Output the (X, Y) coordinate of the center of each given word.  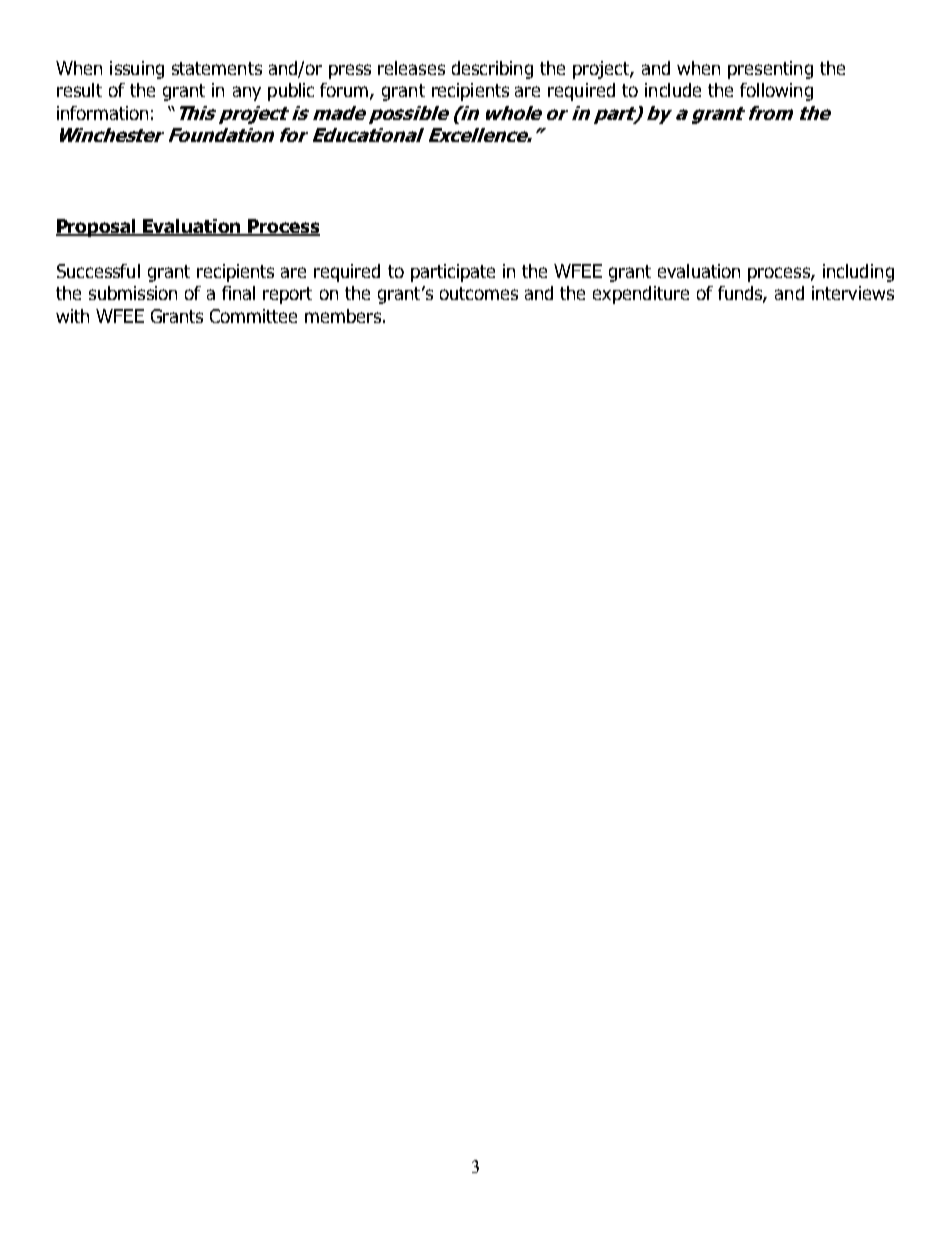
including (858, 273)
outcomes (479, 293)
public (291, 92)
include (673, 90)
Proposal (97, 228)
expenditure (641, 295)
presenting (770, 70)
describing (492, 70)
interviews (853, 293)
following (776, 92)
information (102, 113)
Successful (98, 271)
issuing (137, 70)
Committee (253, 316)
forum (345, 91)
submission (133, 293)
